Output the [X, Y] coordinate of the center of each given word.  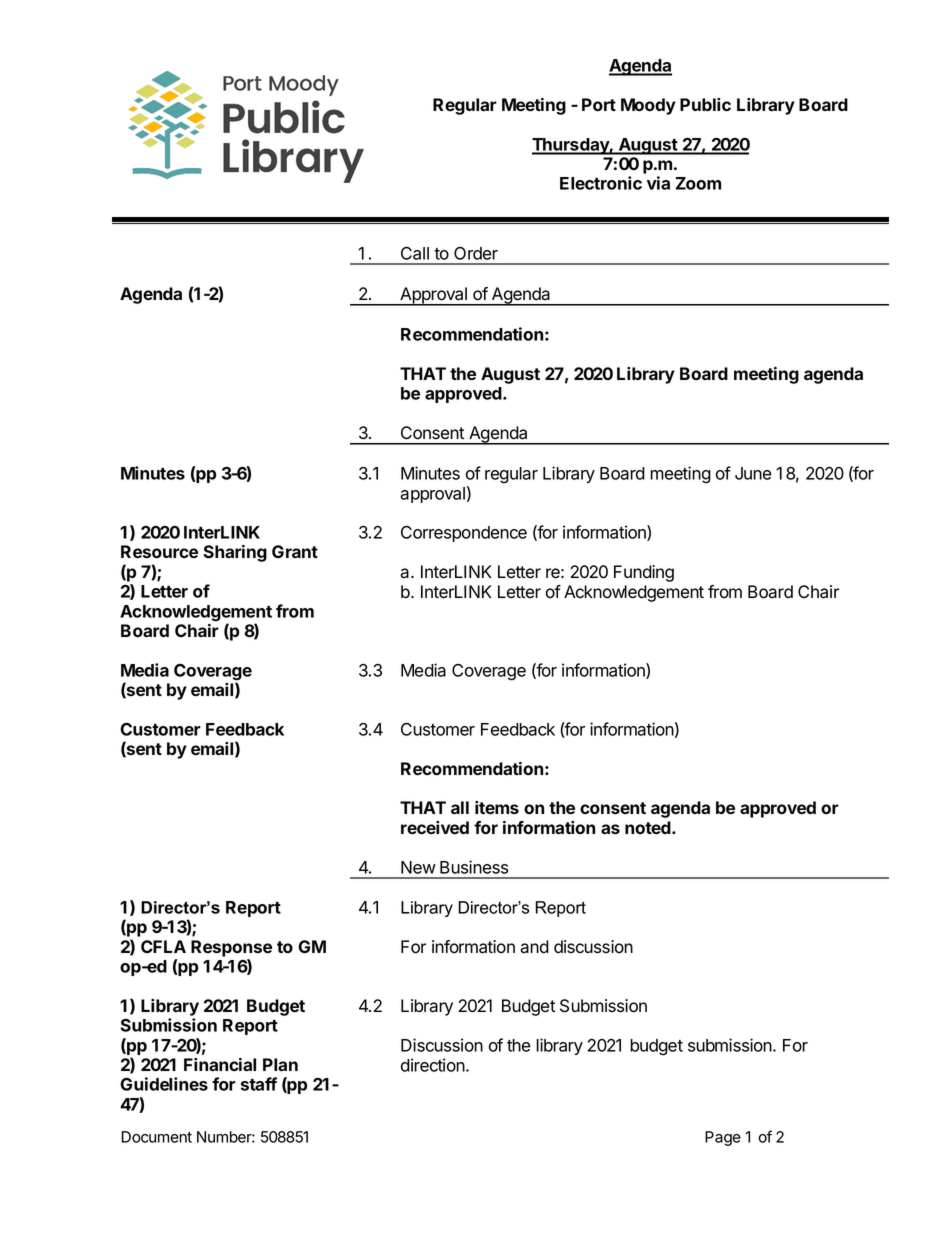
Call [415, 253]
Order [476, 253]
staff [259, 1084]
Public [705, 104]
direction [434, 1065]
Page [723, 1138]
